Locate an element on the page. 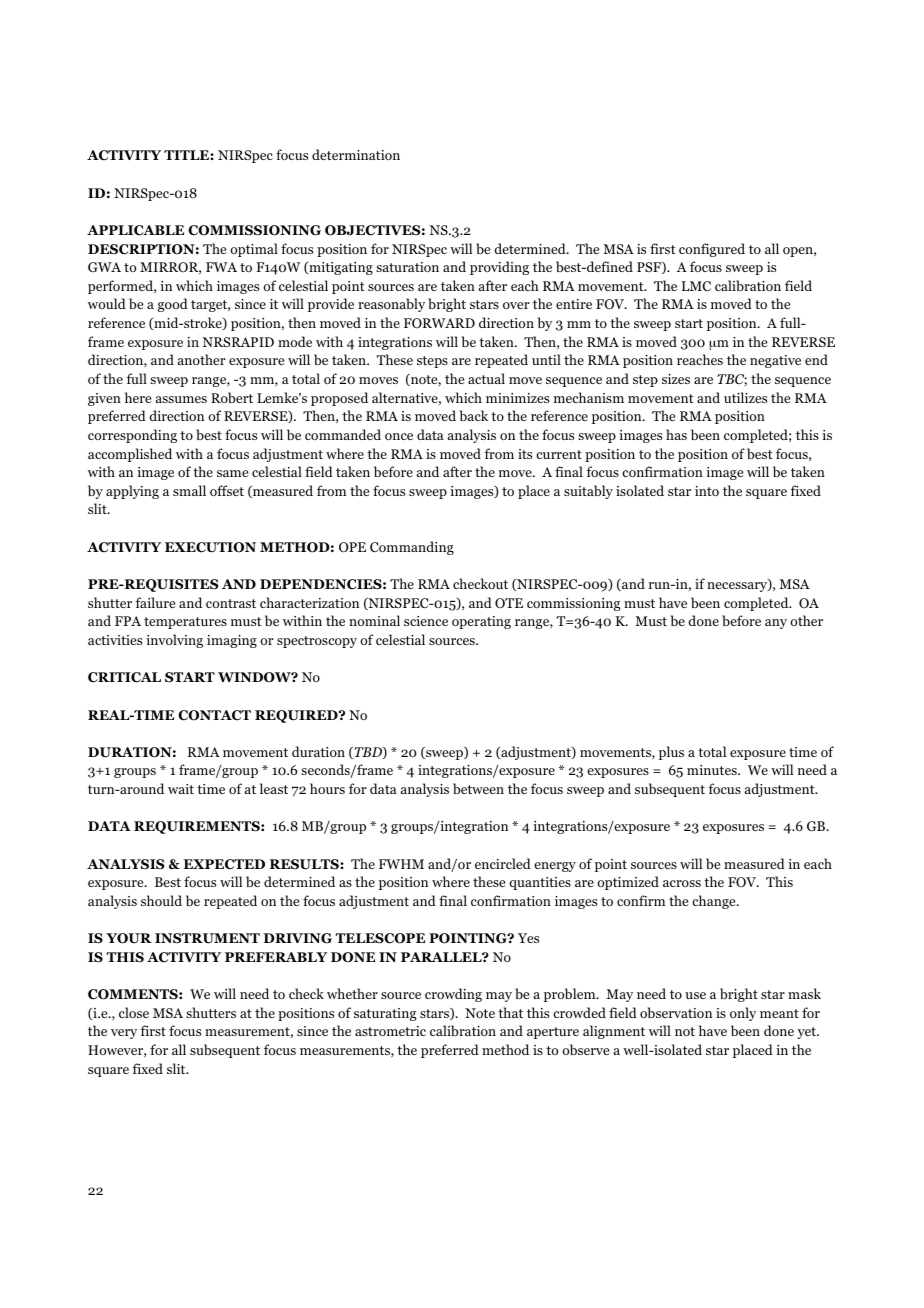  close is located at coordinates (134, 1012).
